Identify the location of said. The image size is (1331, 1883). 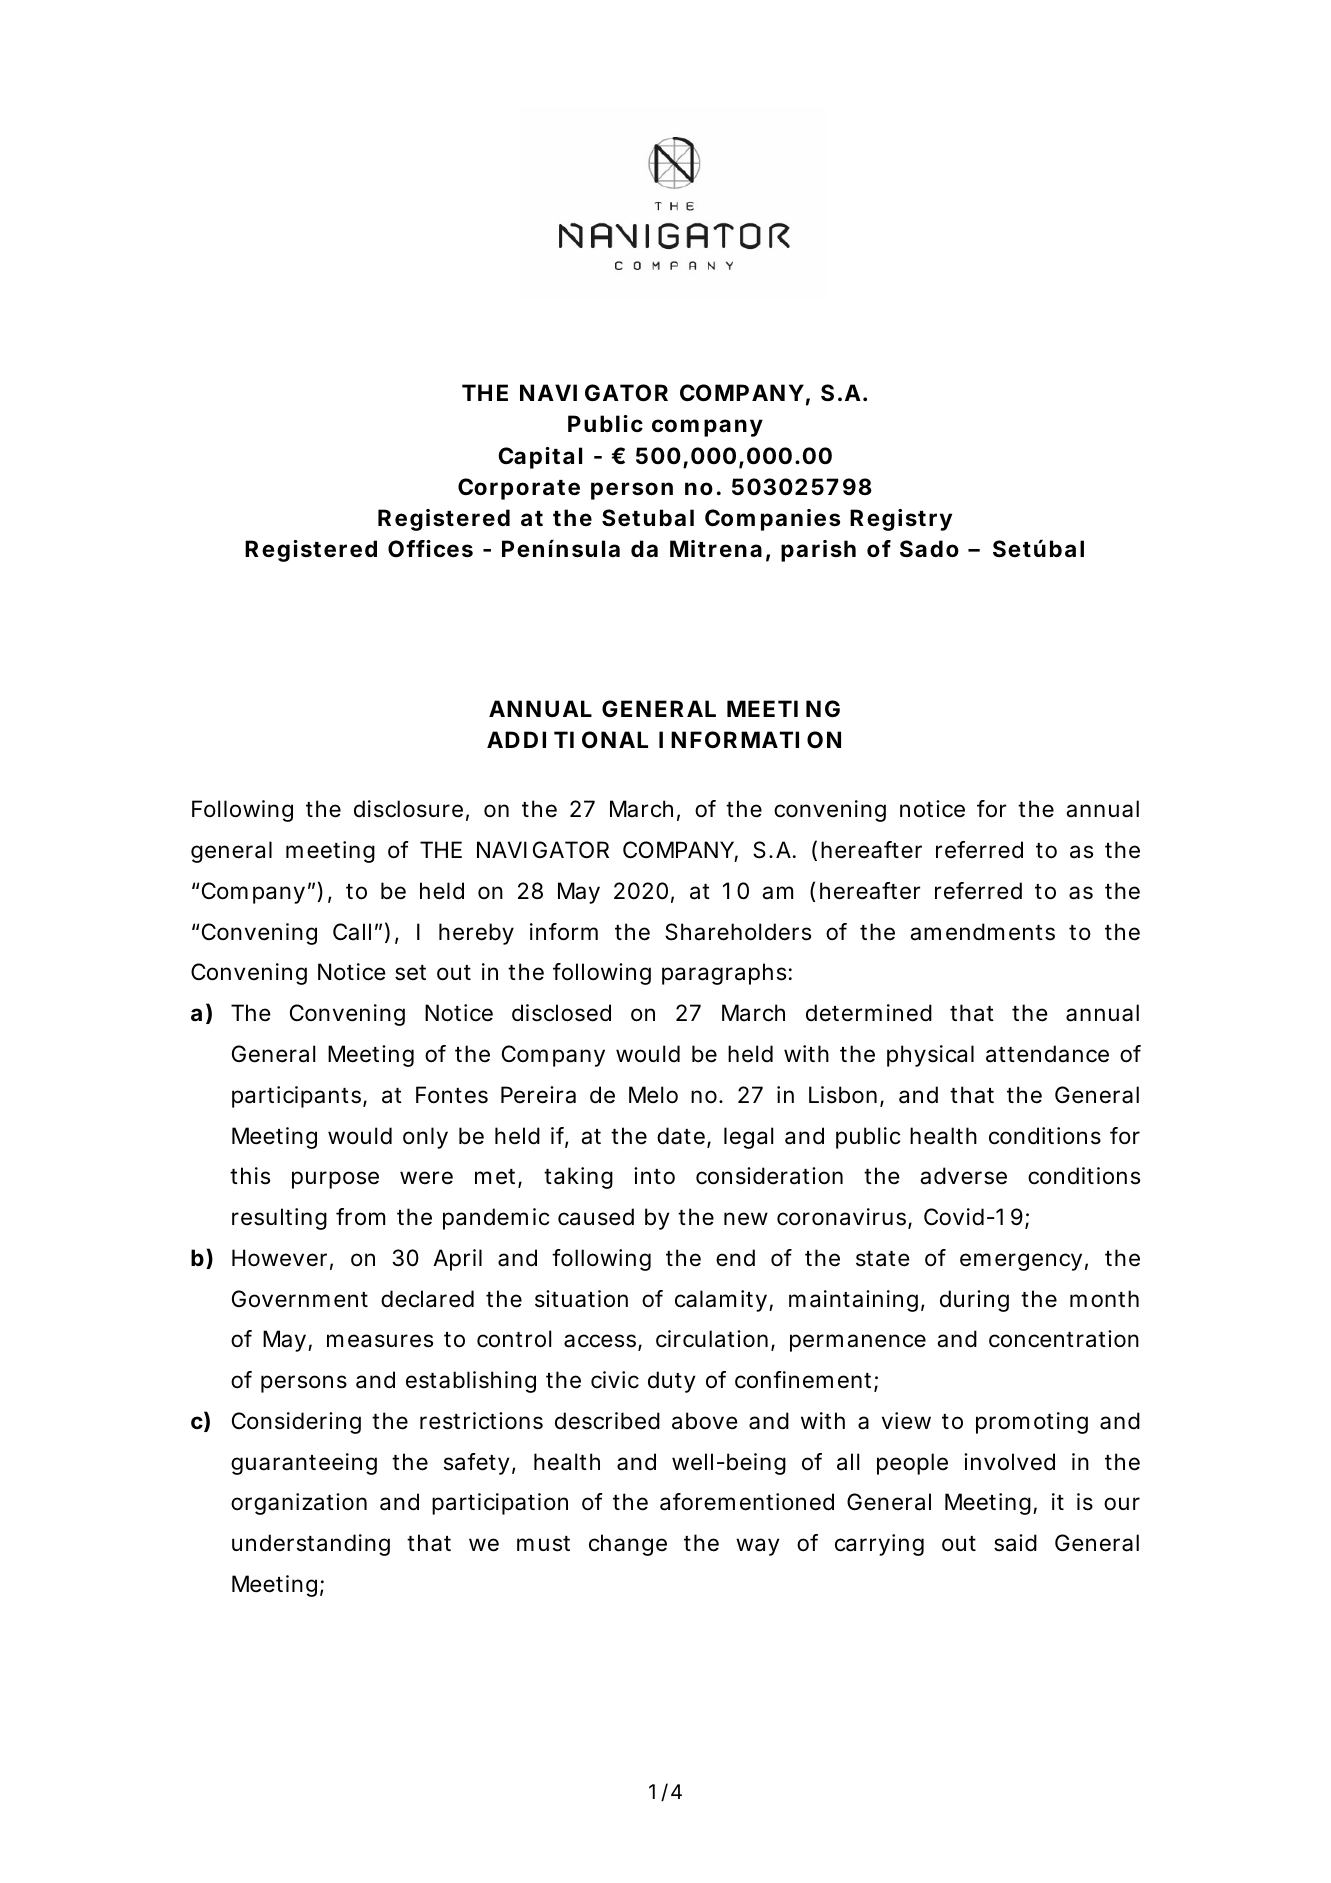
(1015, 1543).
